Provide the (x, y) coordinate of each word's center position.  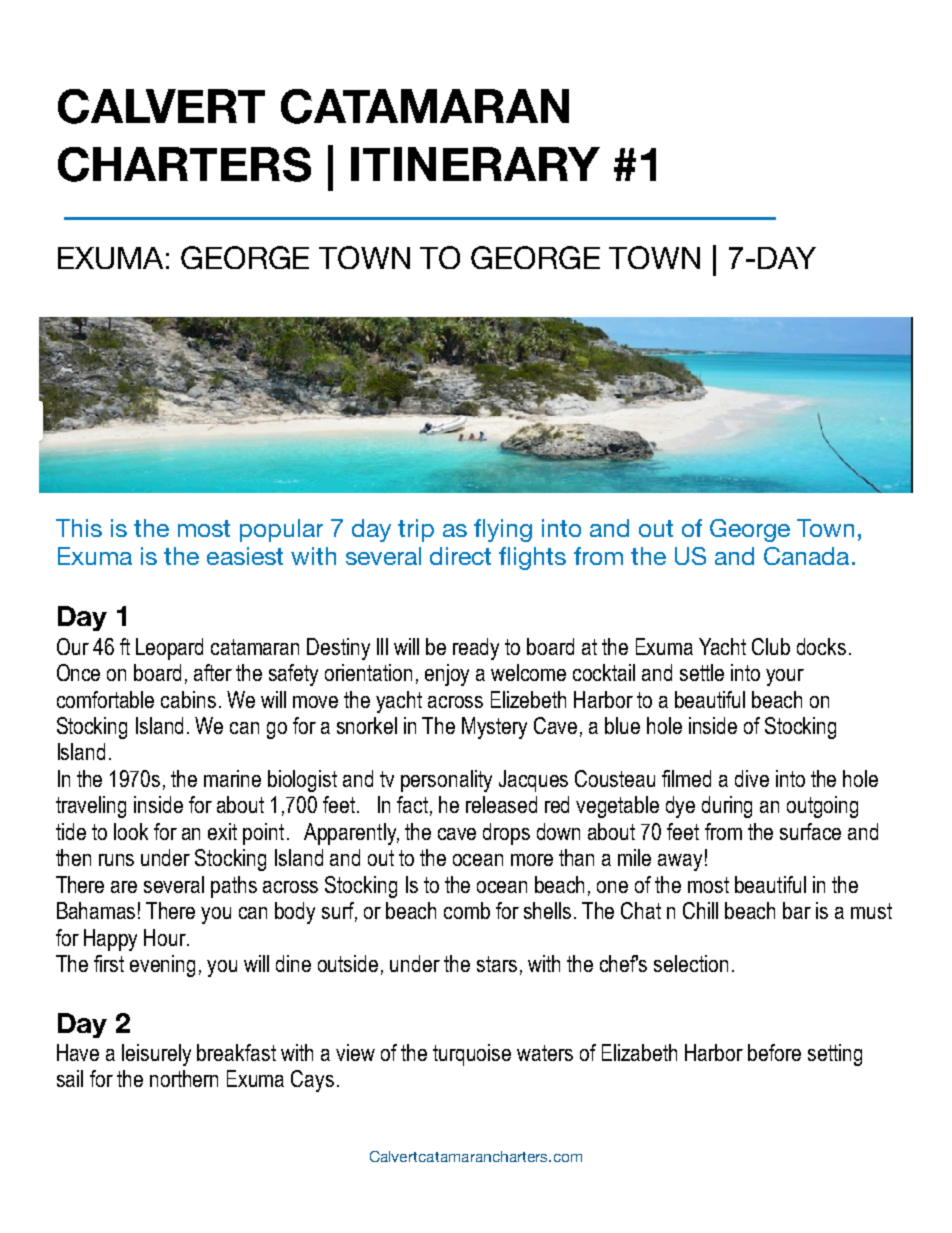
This (79, 528)
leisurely (156, 1055)
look (131, 831)
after (213, 672)
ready (476, 649)
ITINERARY (475, 164)
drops (506, 834)
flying (503, 530)
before (774, 1052)
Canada (806, 556)
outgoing (822, 807)
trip (416, 530)
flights (532, 558)
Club (771, 646)
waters (545, 1053)
